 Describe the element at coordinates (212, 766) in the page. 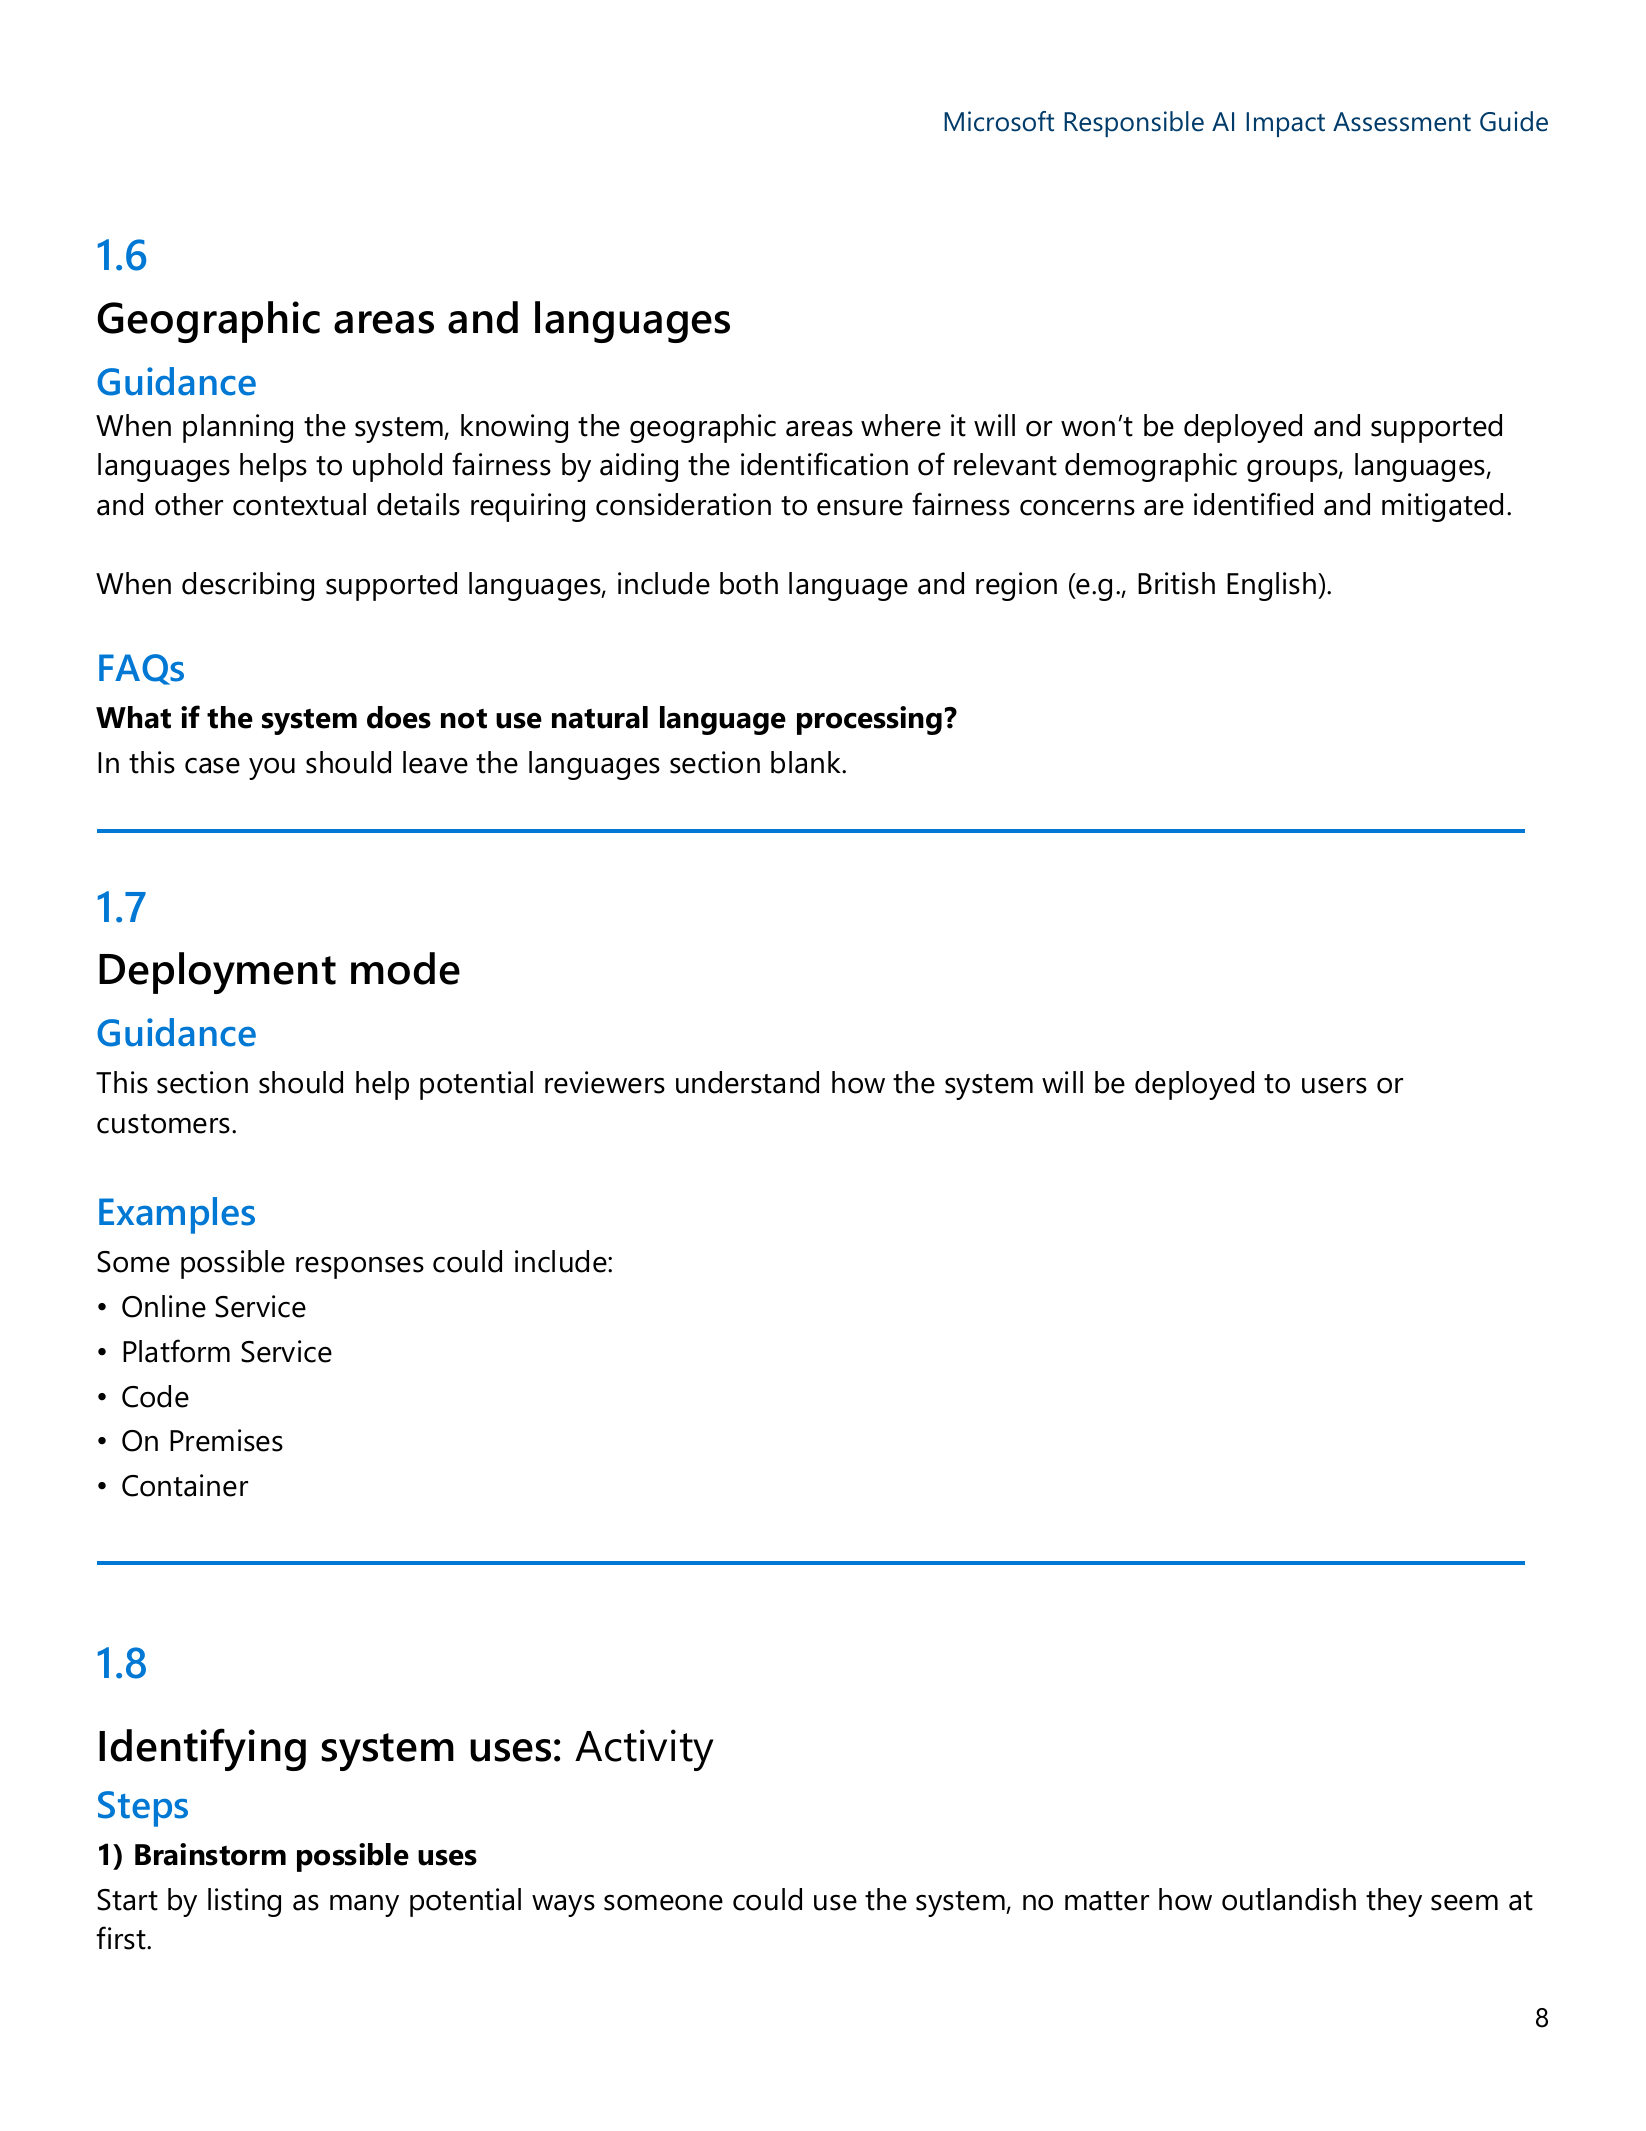

I see `case` at that location.
